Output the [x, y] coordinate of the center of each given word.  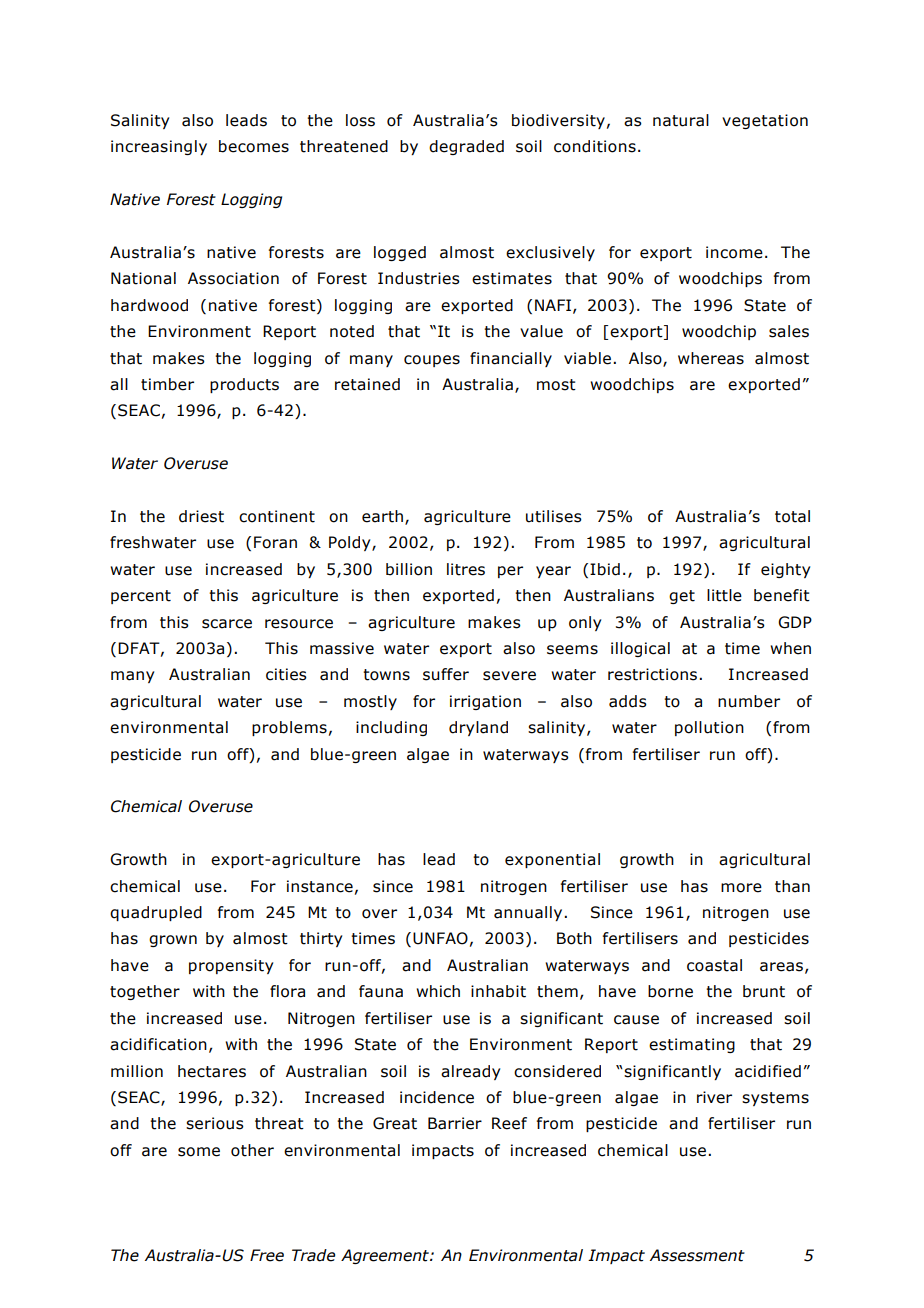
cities [286, 674]
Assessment [697, 1255]
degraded [466, 147]
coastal [714, 965]
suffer [446, 674]
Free [267, 1255]
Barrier [455, 1123]
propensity [231, 966]
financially [511, 359]
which [438, 991]
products [244, 385]
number [749, 701]
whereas [711, 358]
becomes [254, 146]
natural [681, 120]
